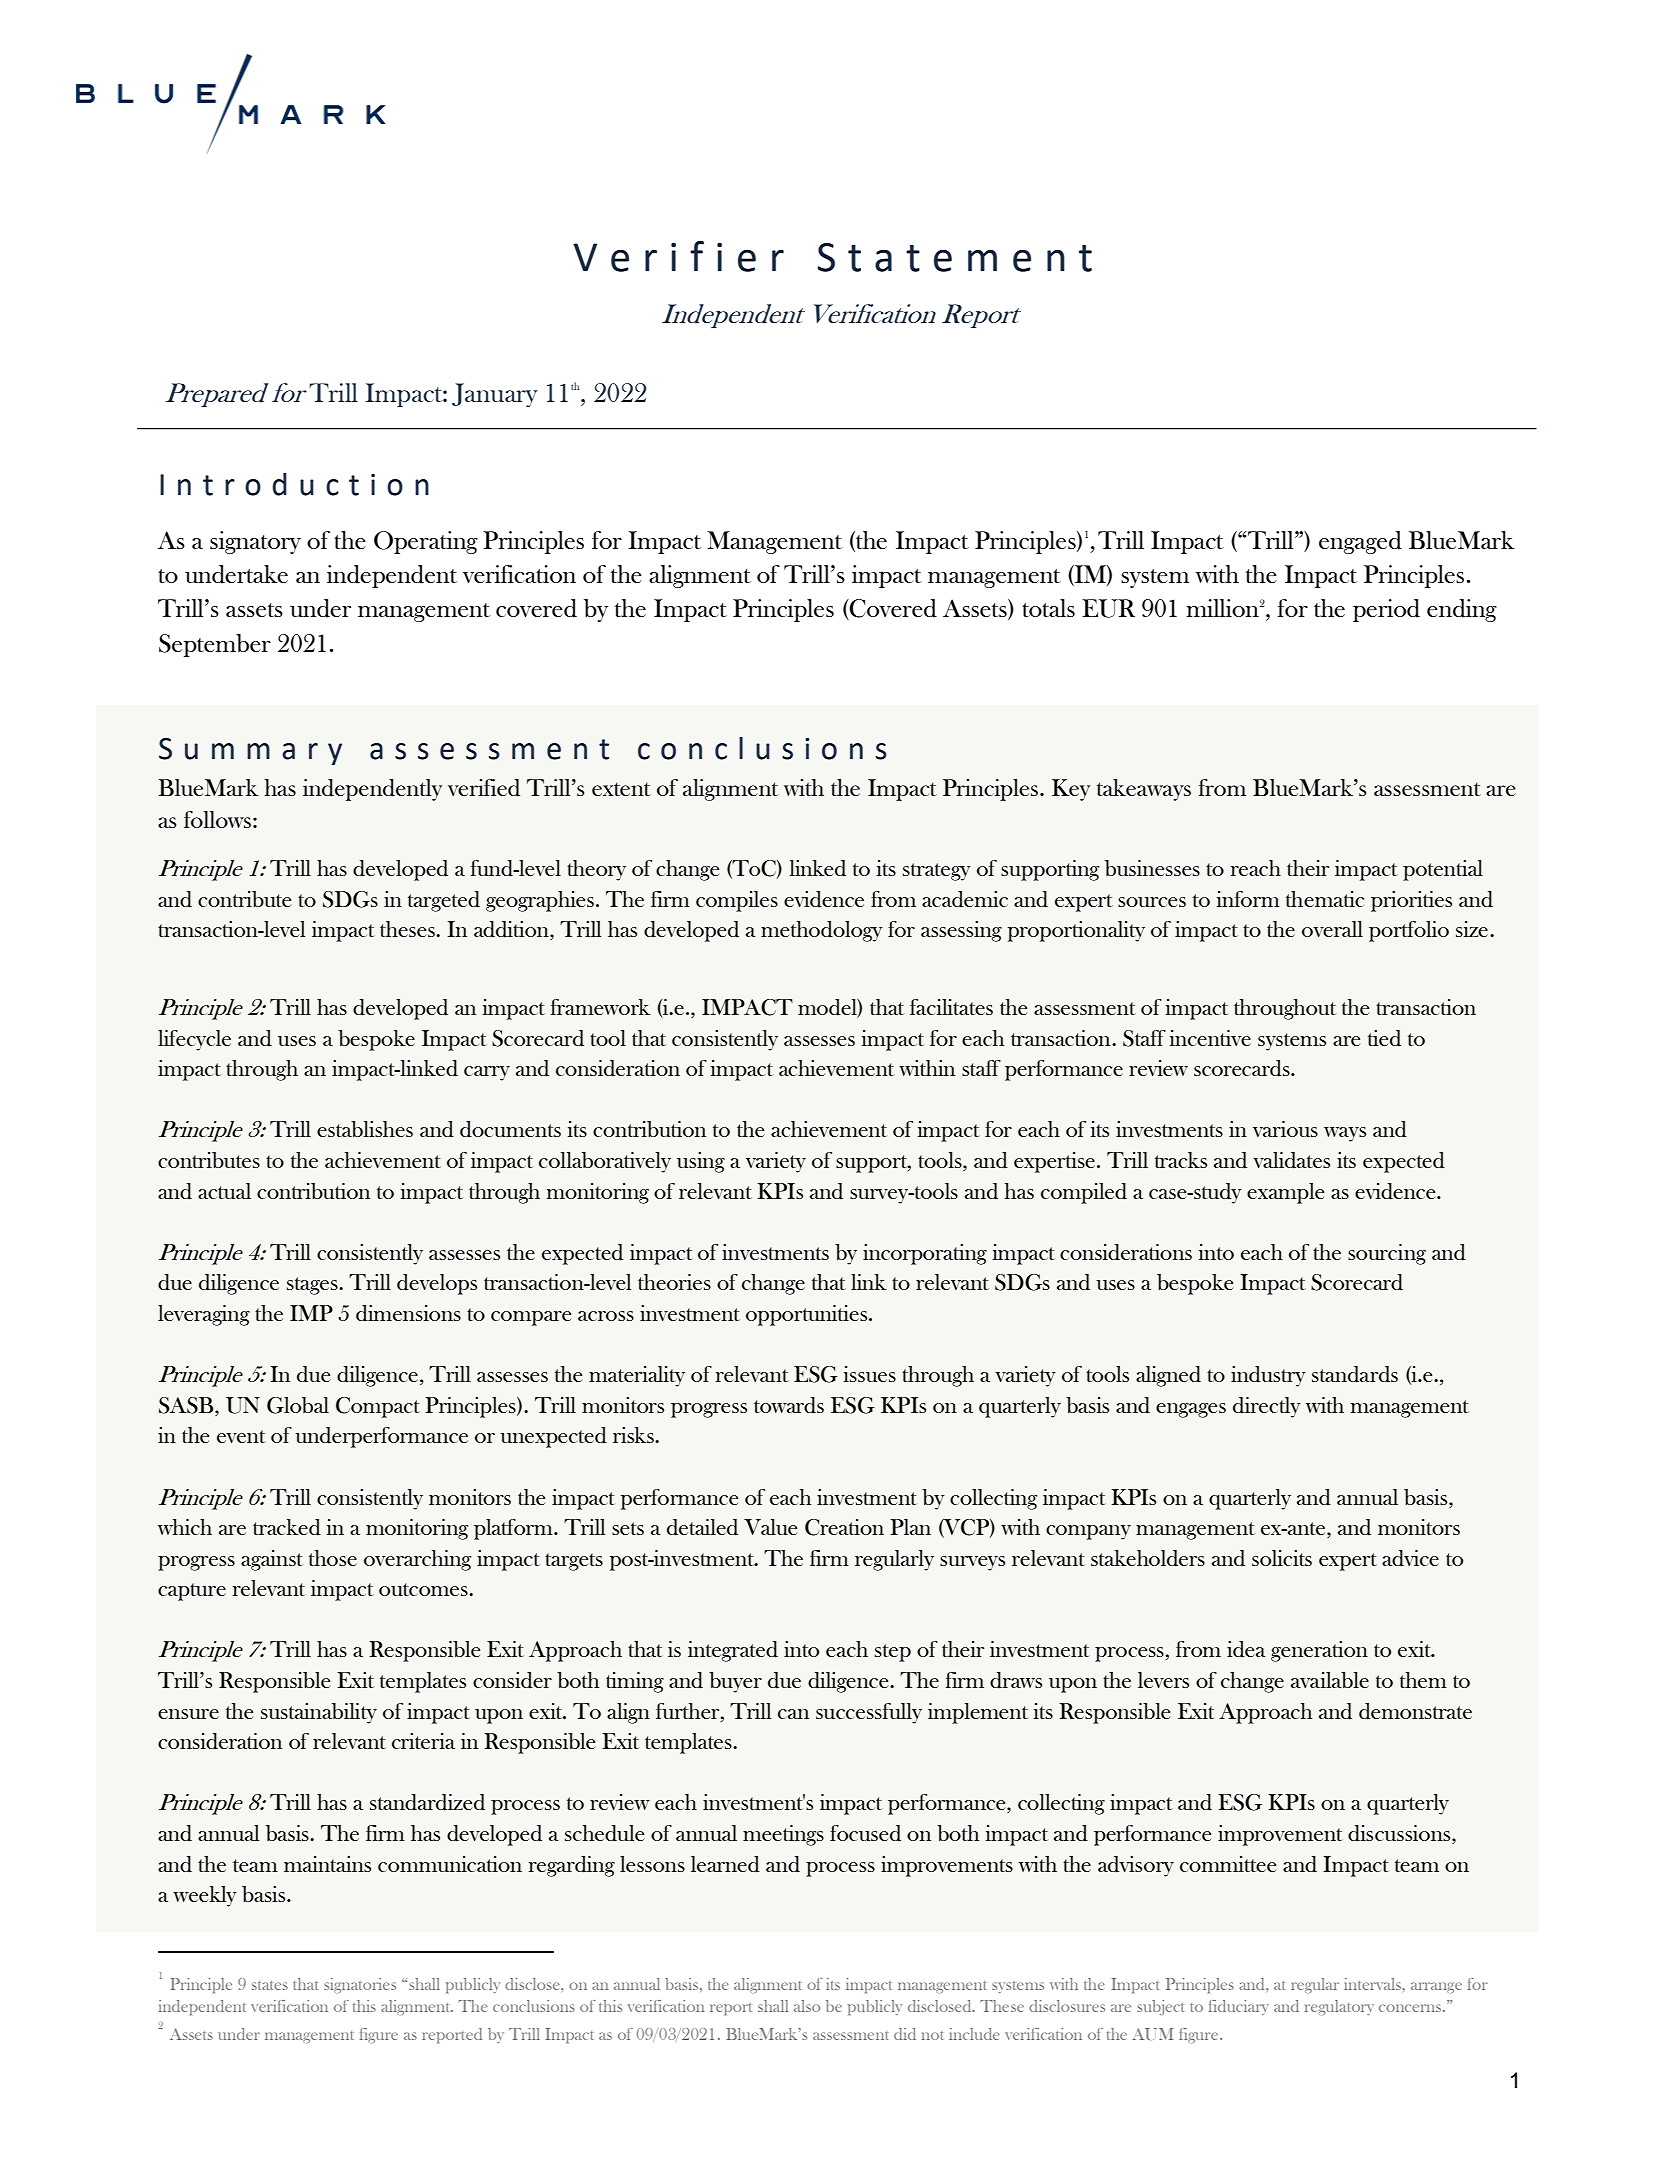 Image resolution: width=1679 pixels, height=2173 pixels. Describe the element at coordinates (937, 872) in the document. I see `strategy` at that location.
